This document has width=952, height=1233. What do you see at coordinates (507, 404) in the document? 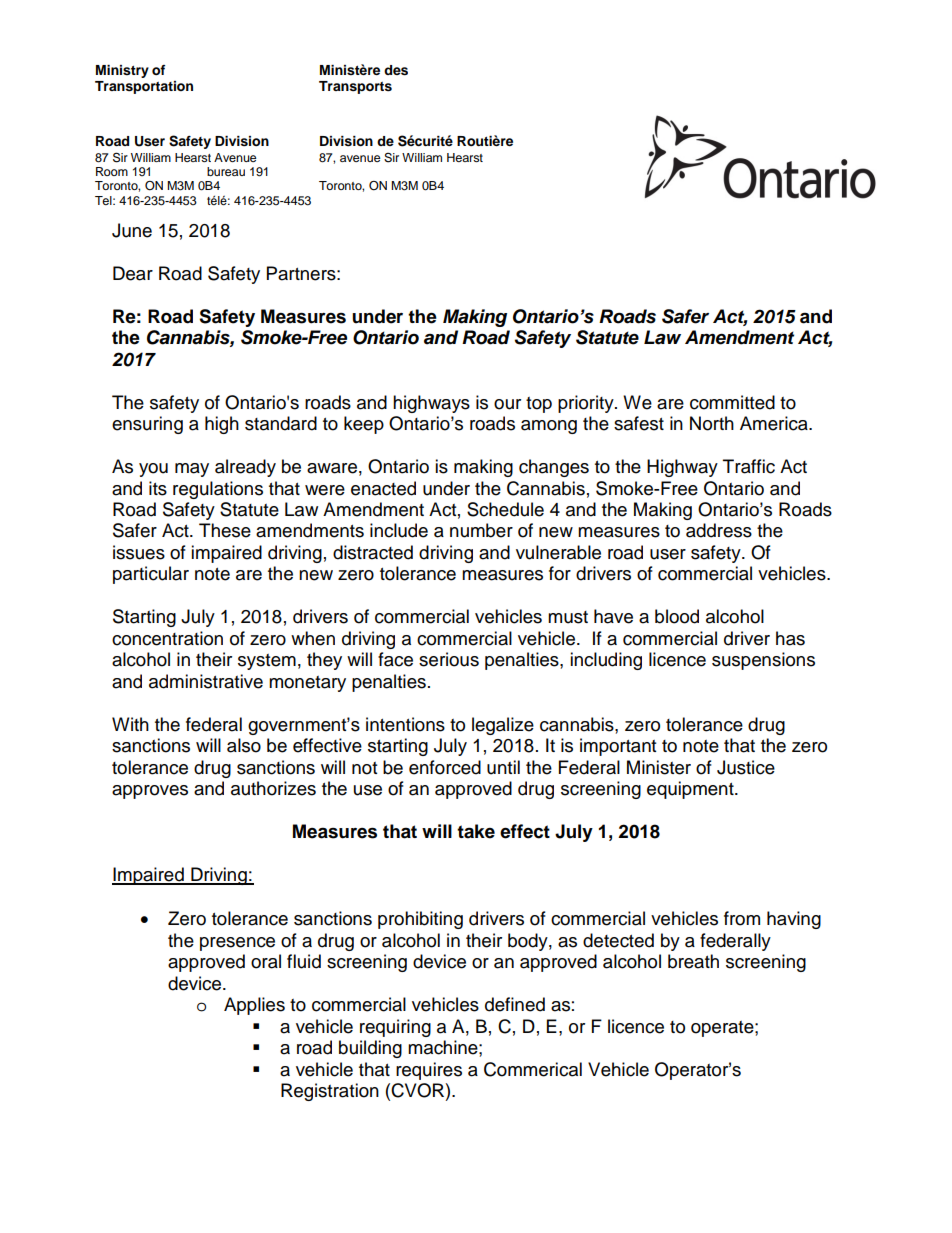
I see `our` at bounding box center [507, 404].
